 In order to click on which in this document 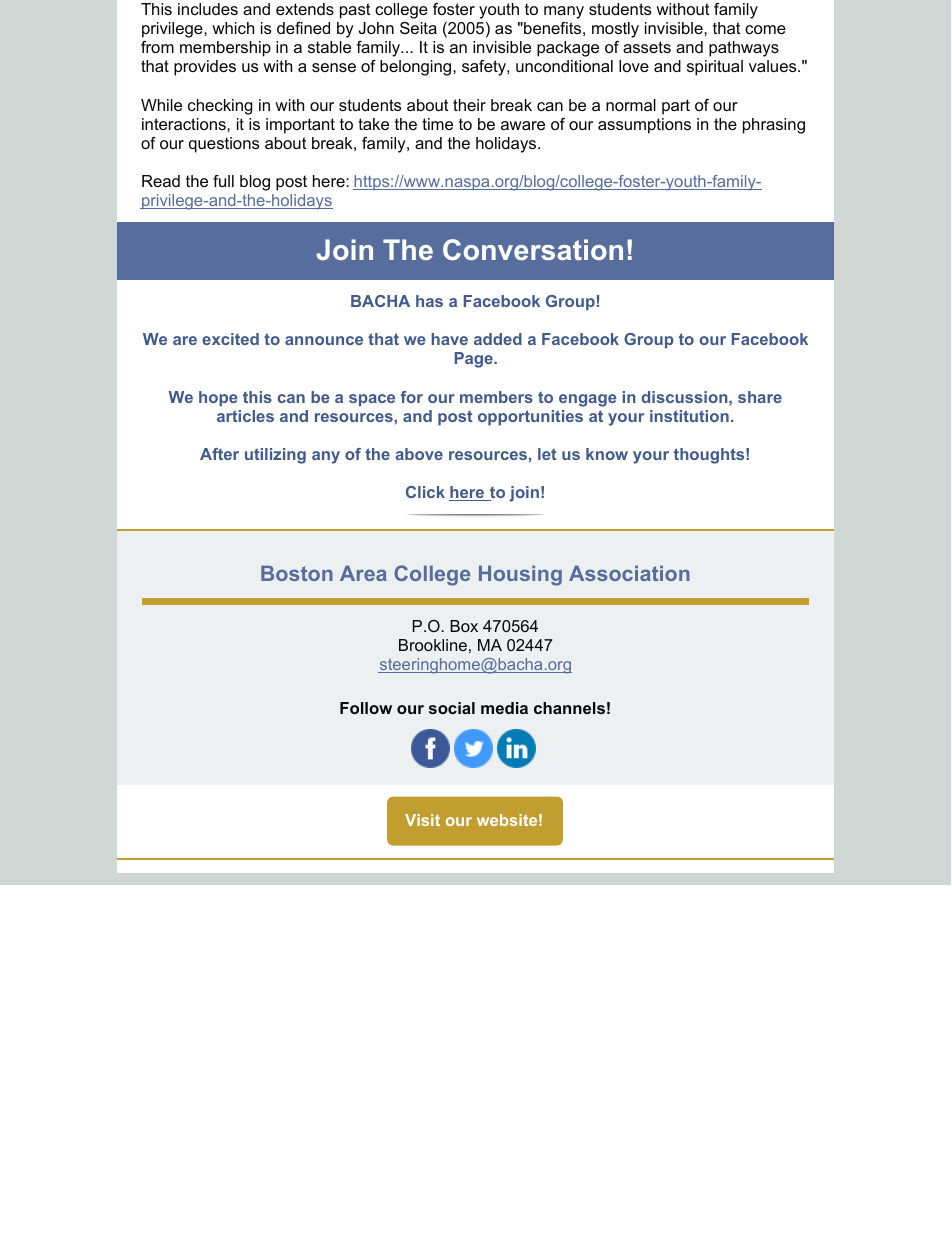, I will do `click(233, 28)`.
